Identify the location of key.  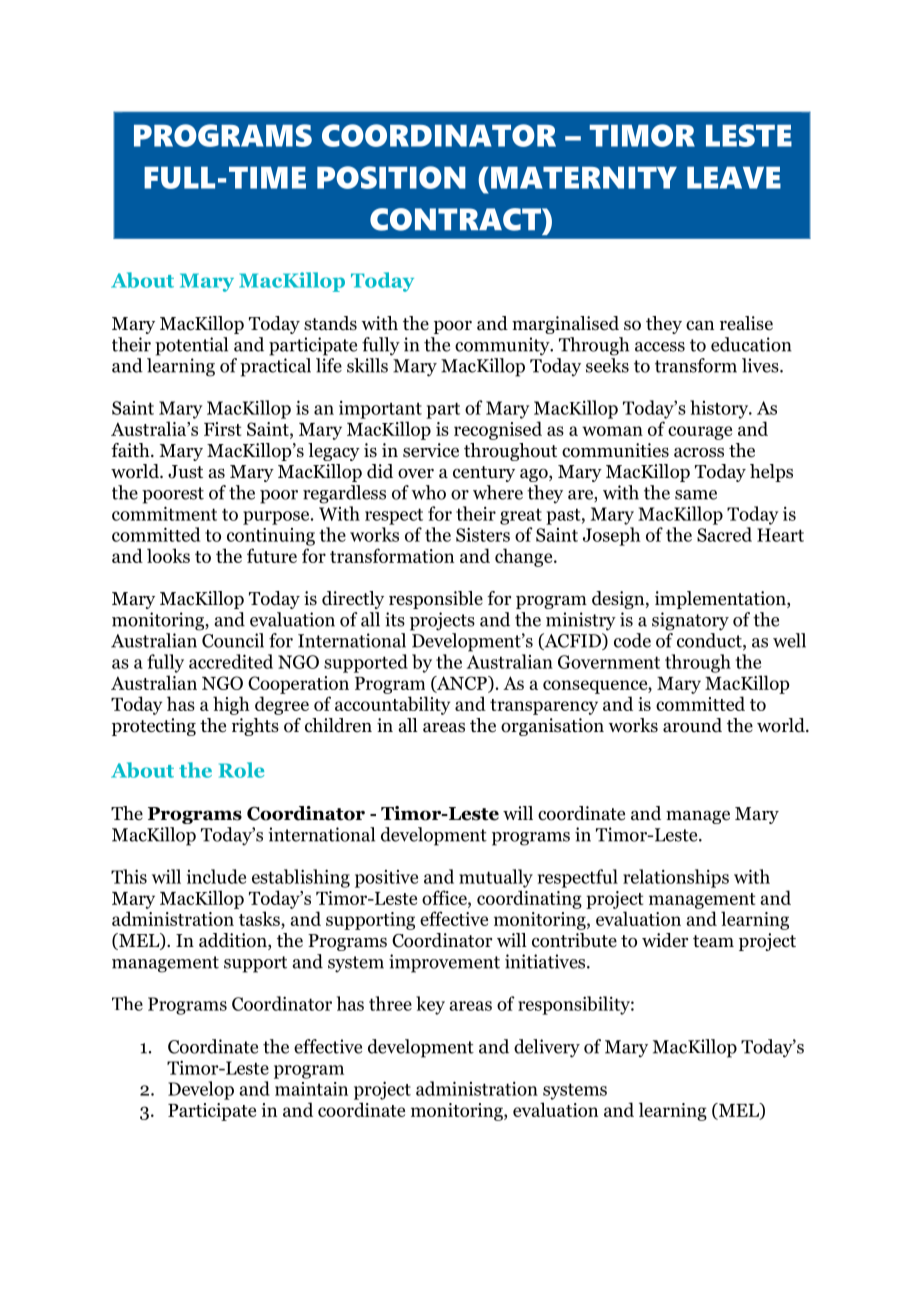
(430, 1005).
